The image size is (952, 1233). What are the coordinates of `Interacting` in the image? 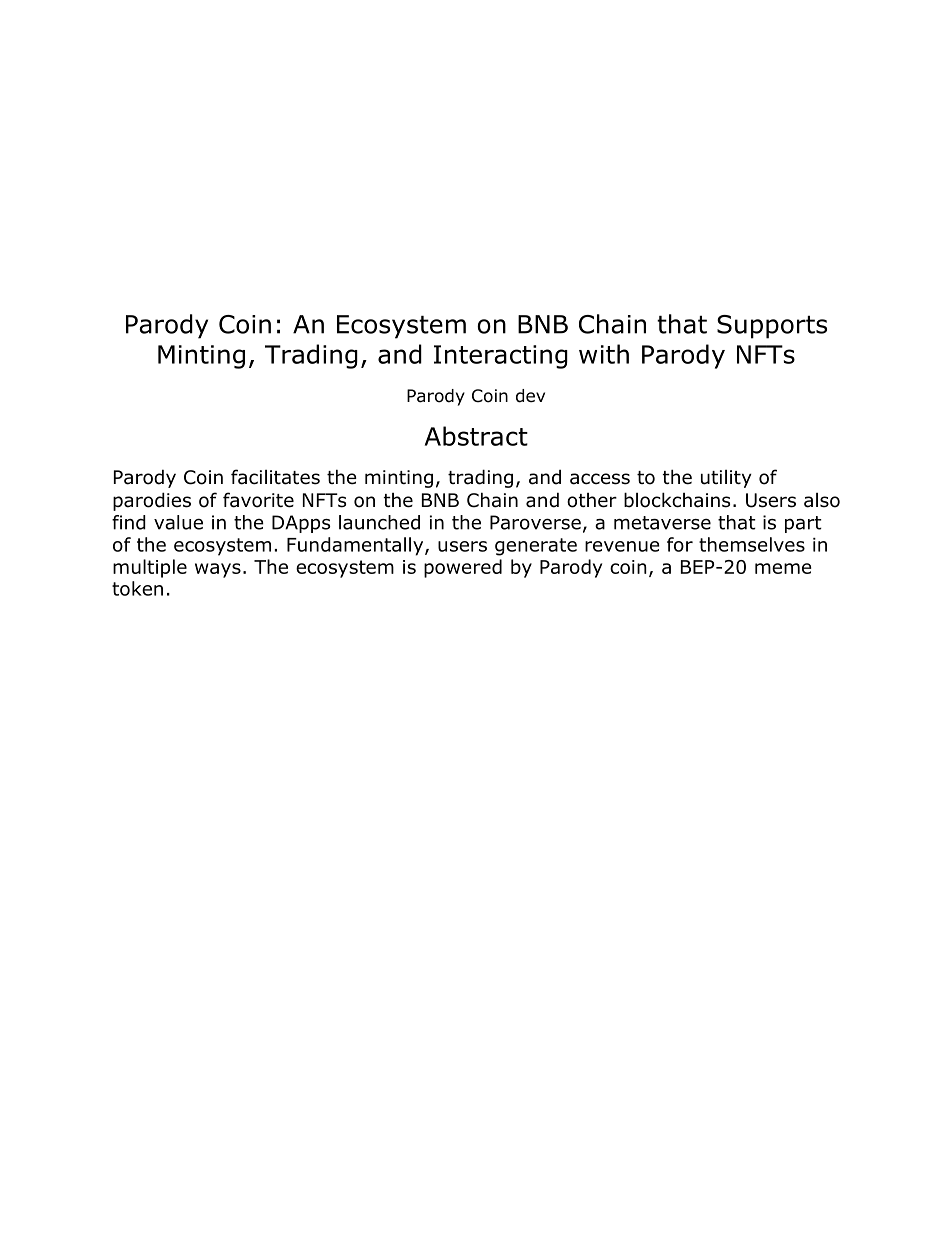 It's located at (501, 357).
